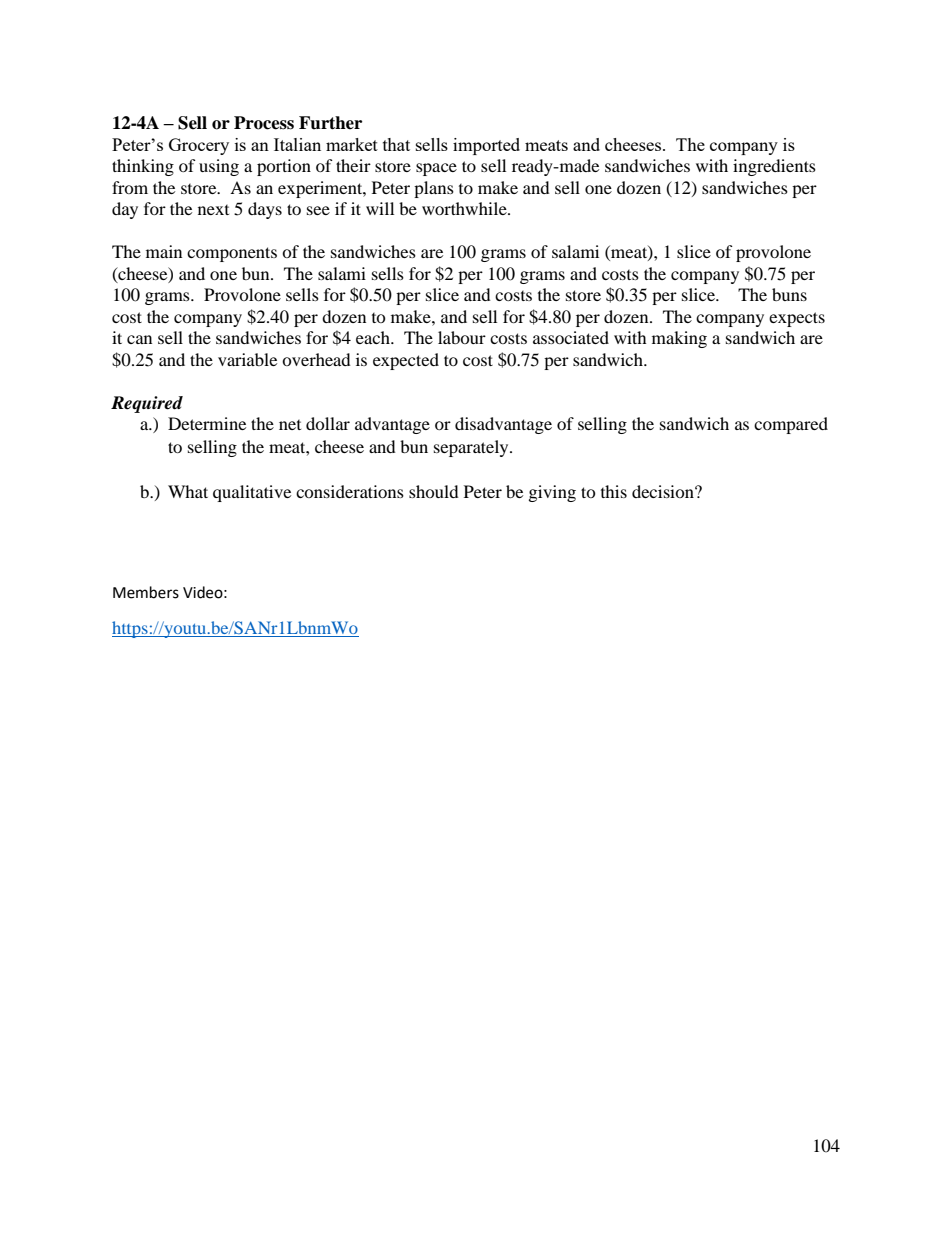 This screenshot has width=952, height=1233. Describe the element at coordinates (462, 337) in the screenshot. I see `labour` at that location.
